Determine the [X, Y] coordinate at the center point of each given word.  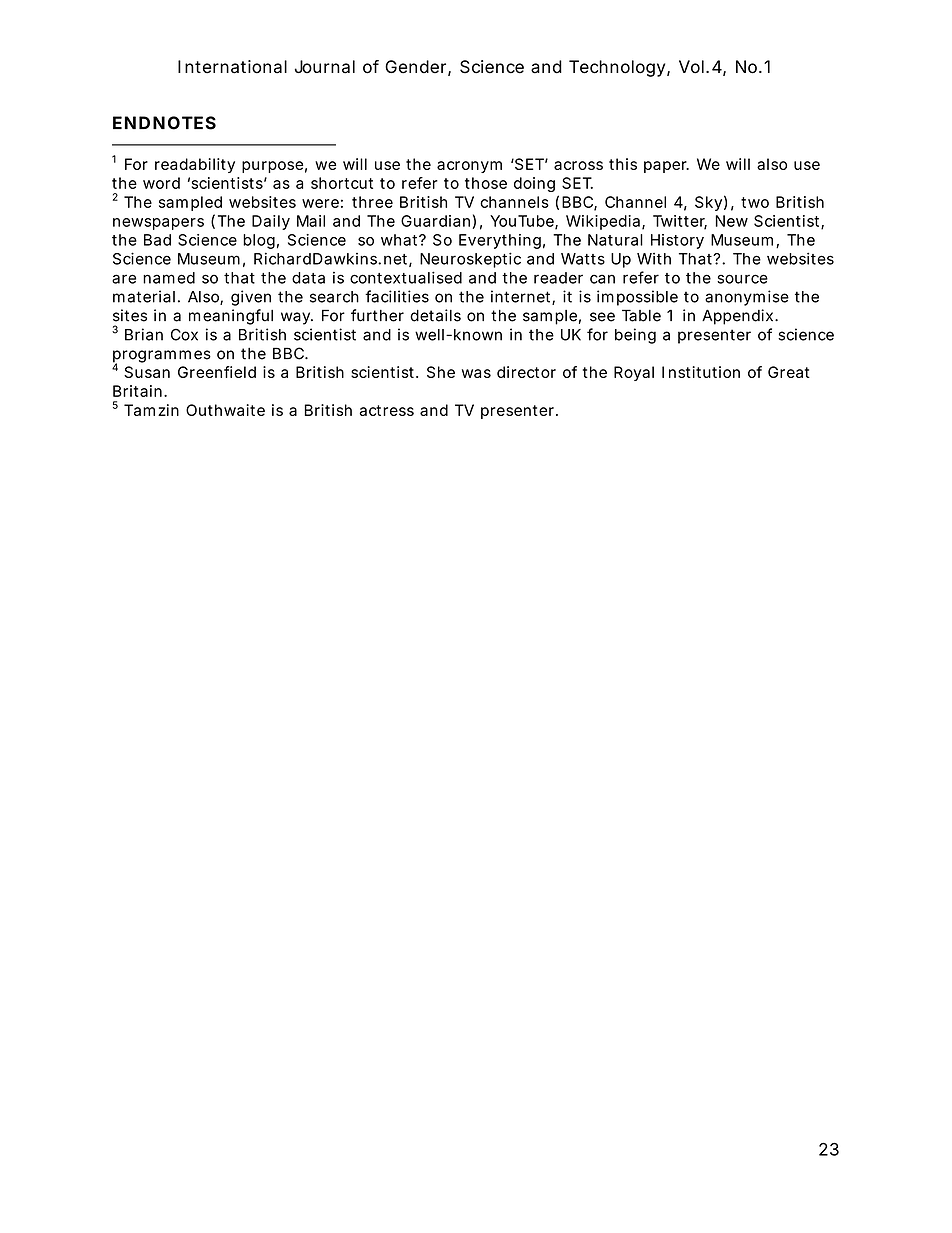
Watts [583, 259]
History [677, 241]
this [623, 164]
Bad [157, 240]
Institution [701, 372]
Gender [418, 68]
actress [386, 410]
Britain [139, 391]
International [232, 67]
